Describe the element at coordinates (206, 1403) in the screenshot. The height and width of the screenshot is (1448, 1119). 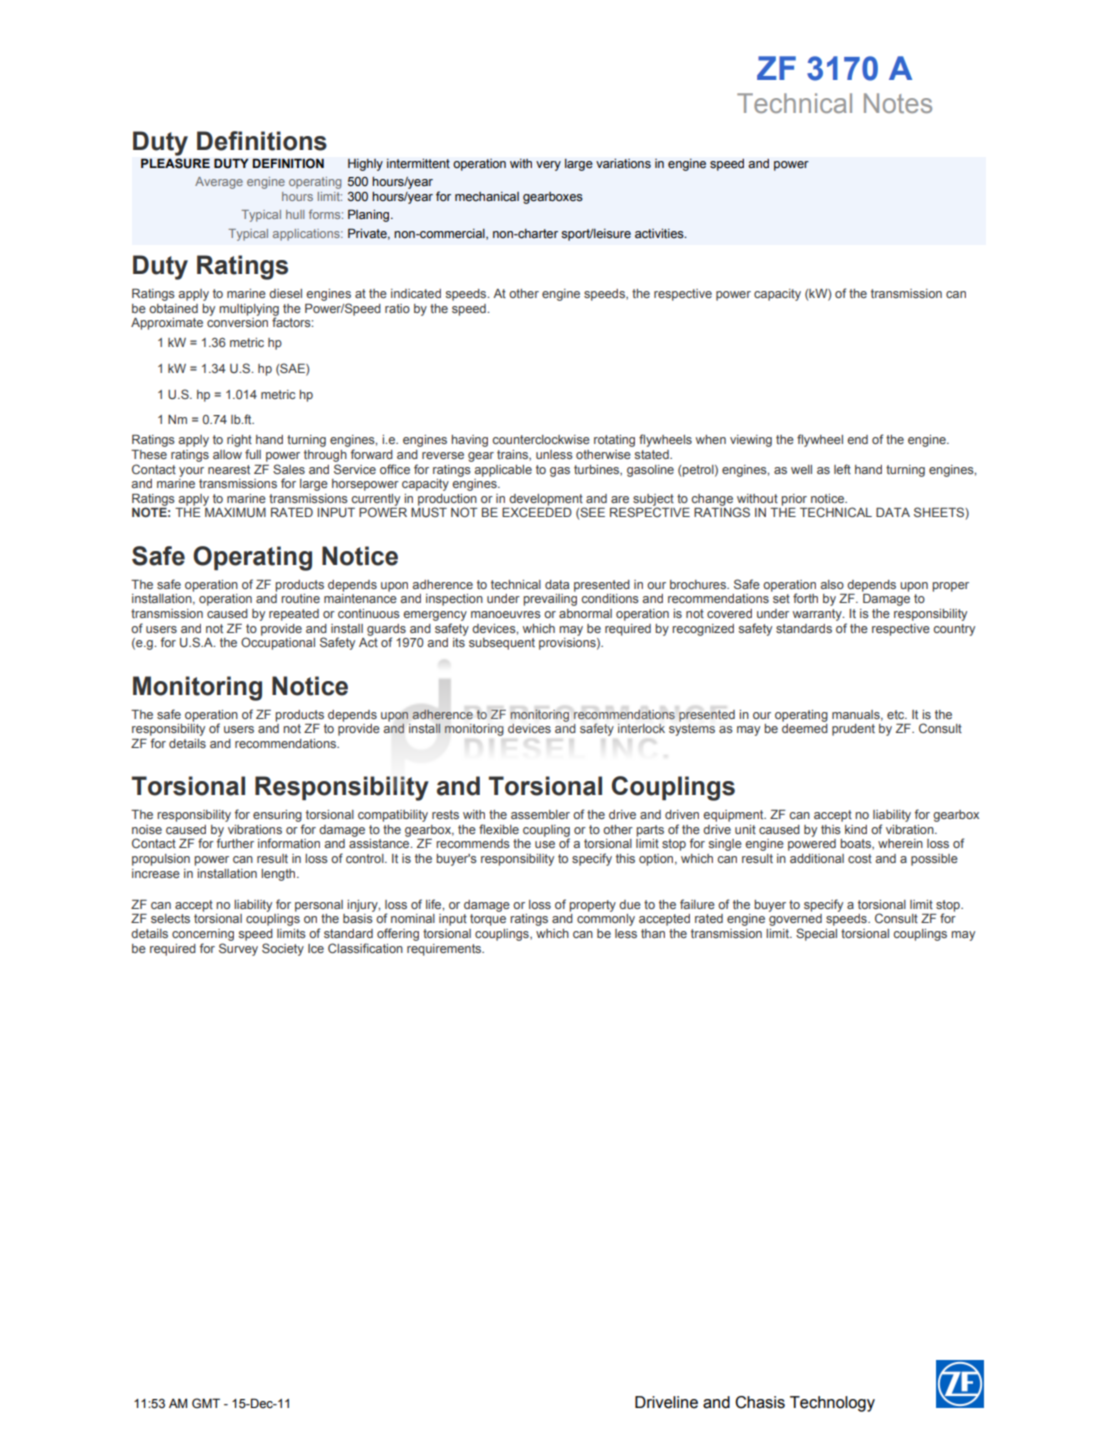
I see `GMT` at that location.
